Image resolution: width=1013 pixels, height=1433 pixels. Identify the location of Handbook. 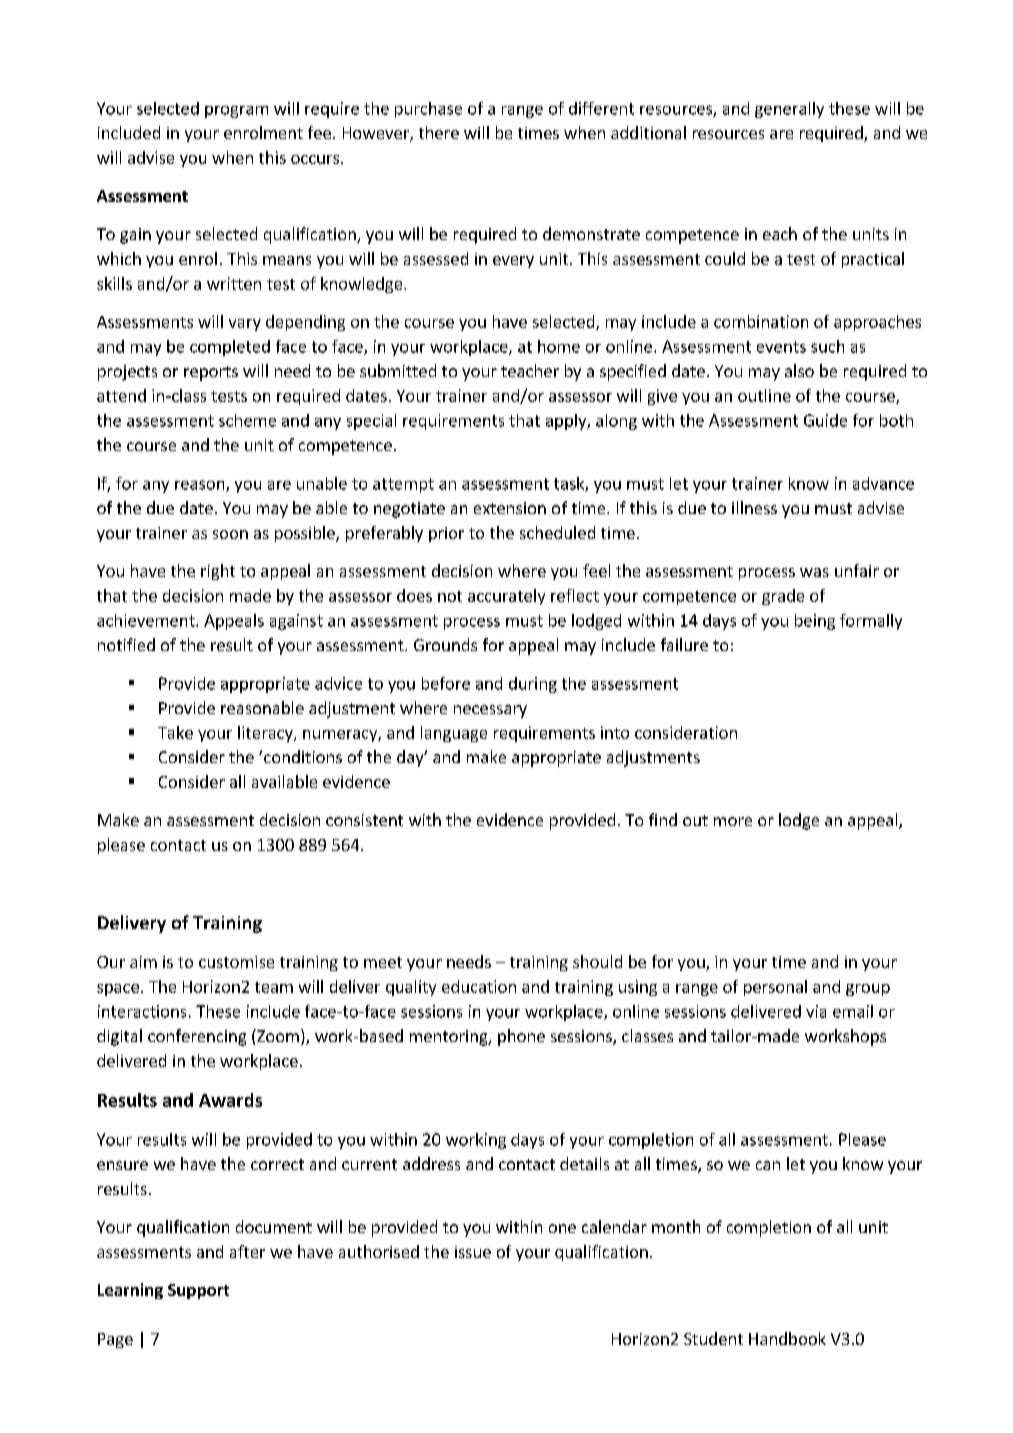
(787, 1338).
